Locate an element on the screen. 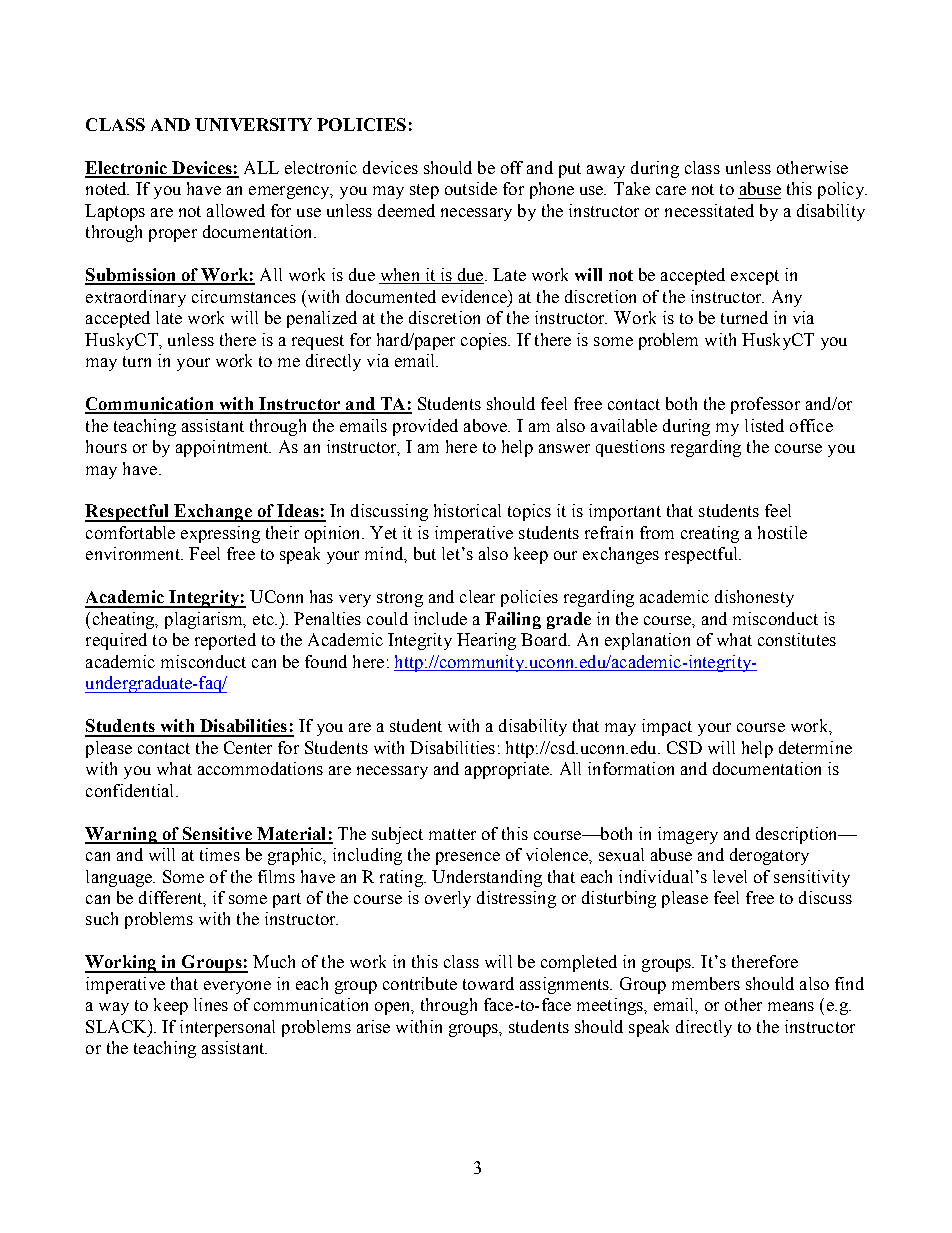  appropriate is located at coordinates (508, 770).
